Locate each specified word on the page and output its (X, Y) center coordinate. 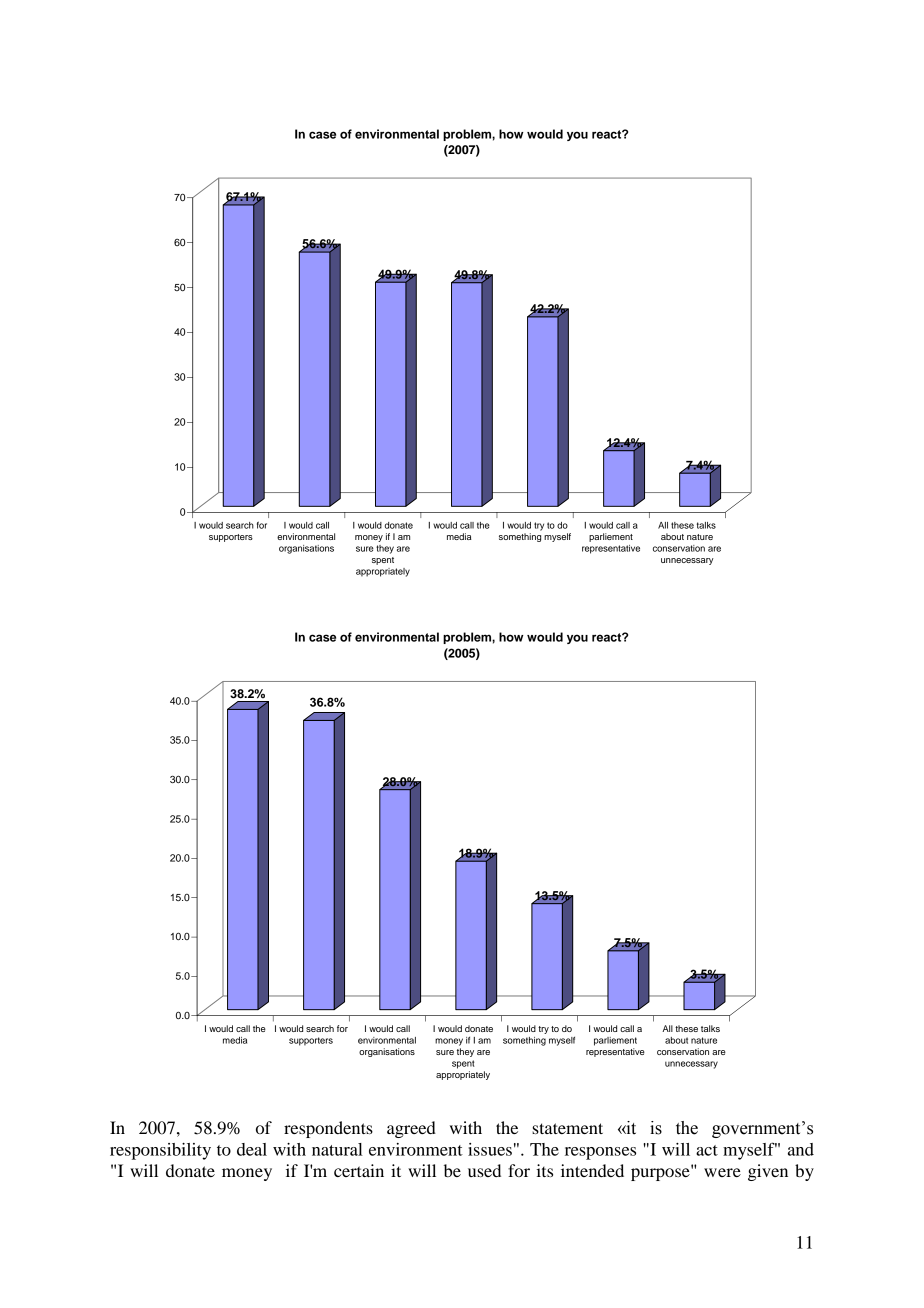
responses (600, 1153)
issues (490, 1149)
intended (592, 1170)
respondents (328, 1129)
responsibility (160, 1151)
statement (567, 1128)
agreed (411, 1129)
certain (359, 1170)
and (801, 1149)
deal (252, 1149)
